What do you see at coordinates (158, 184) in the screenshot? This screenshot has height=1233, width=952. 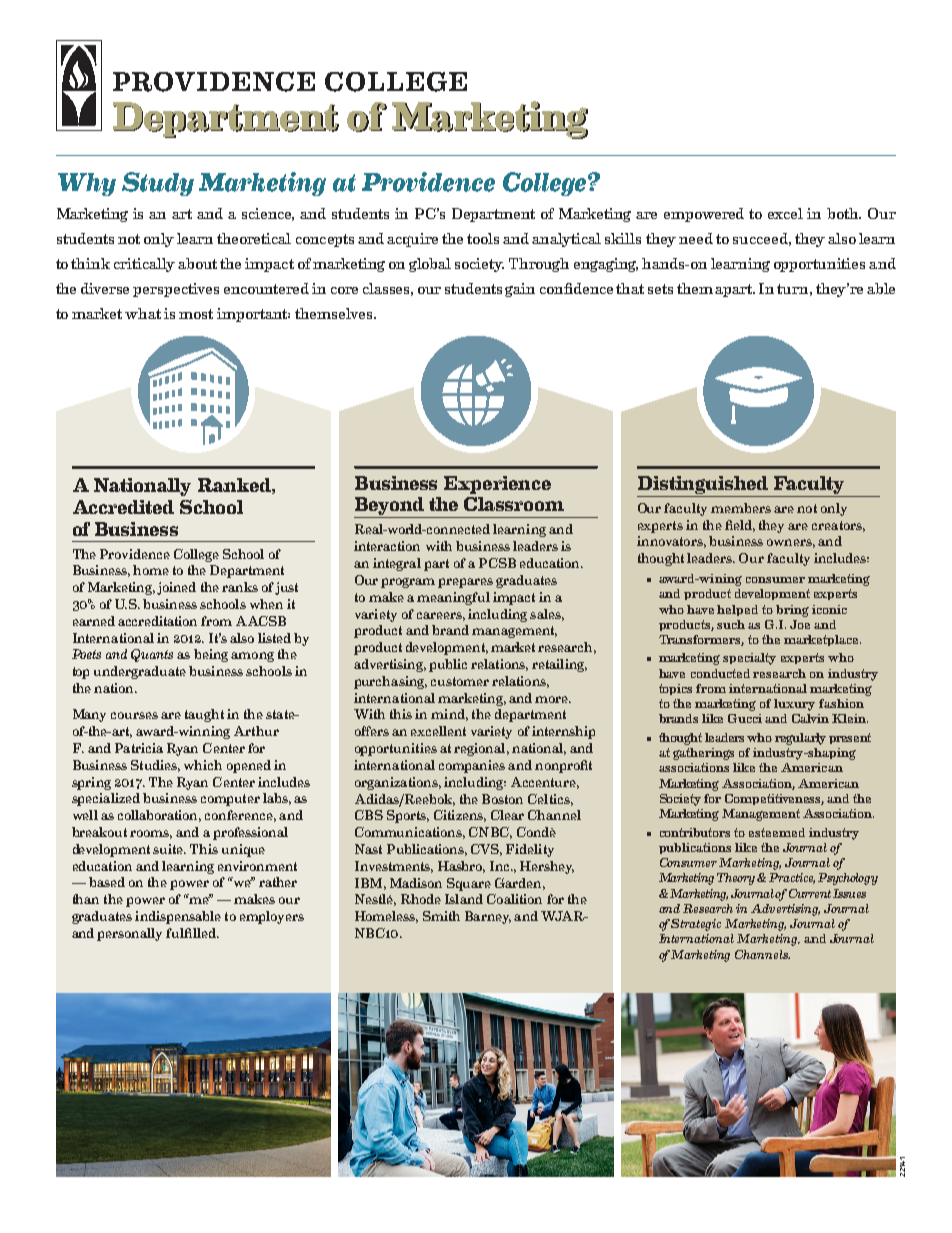 I see `Study` at bounding box center [158, 184].
